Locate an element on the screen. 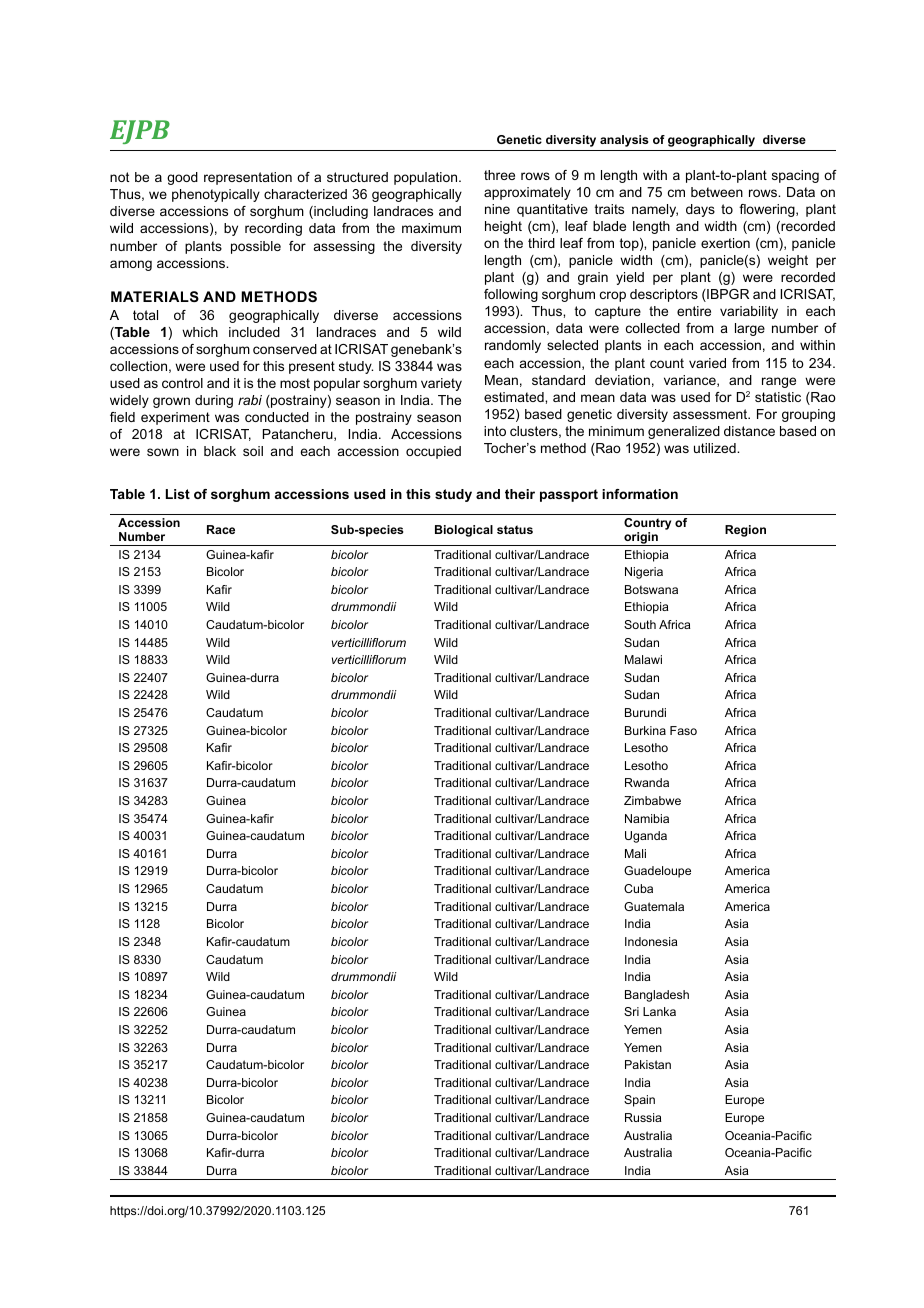  List is located at coordinates (178, 494).
